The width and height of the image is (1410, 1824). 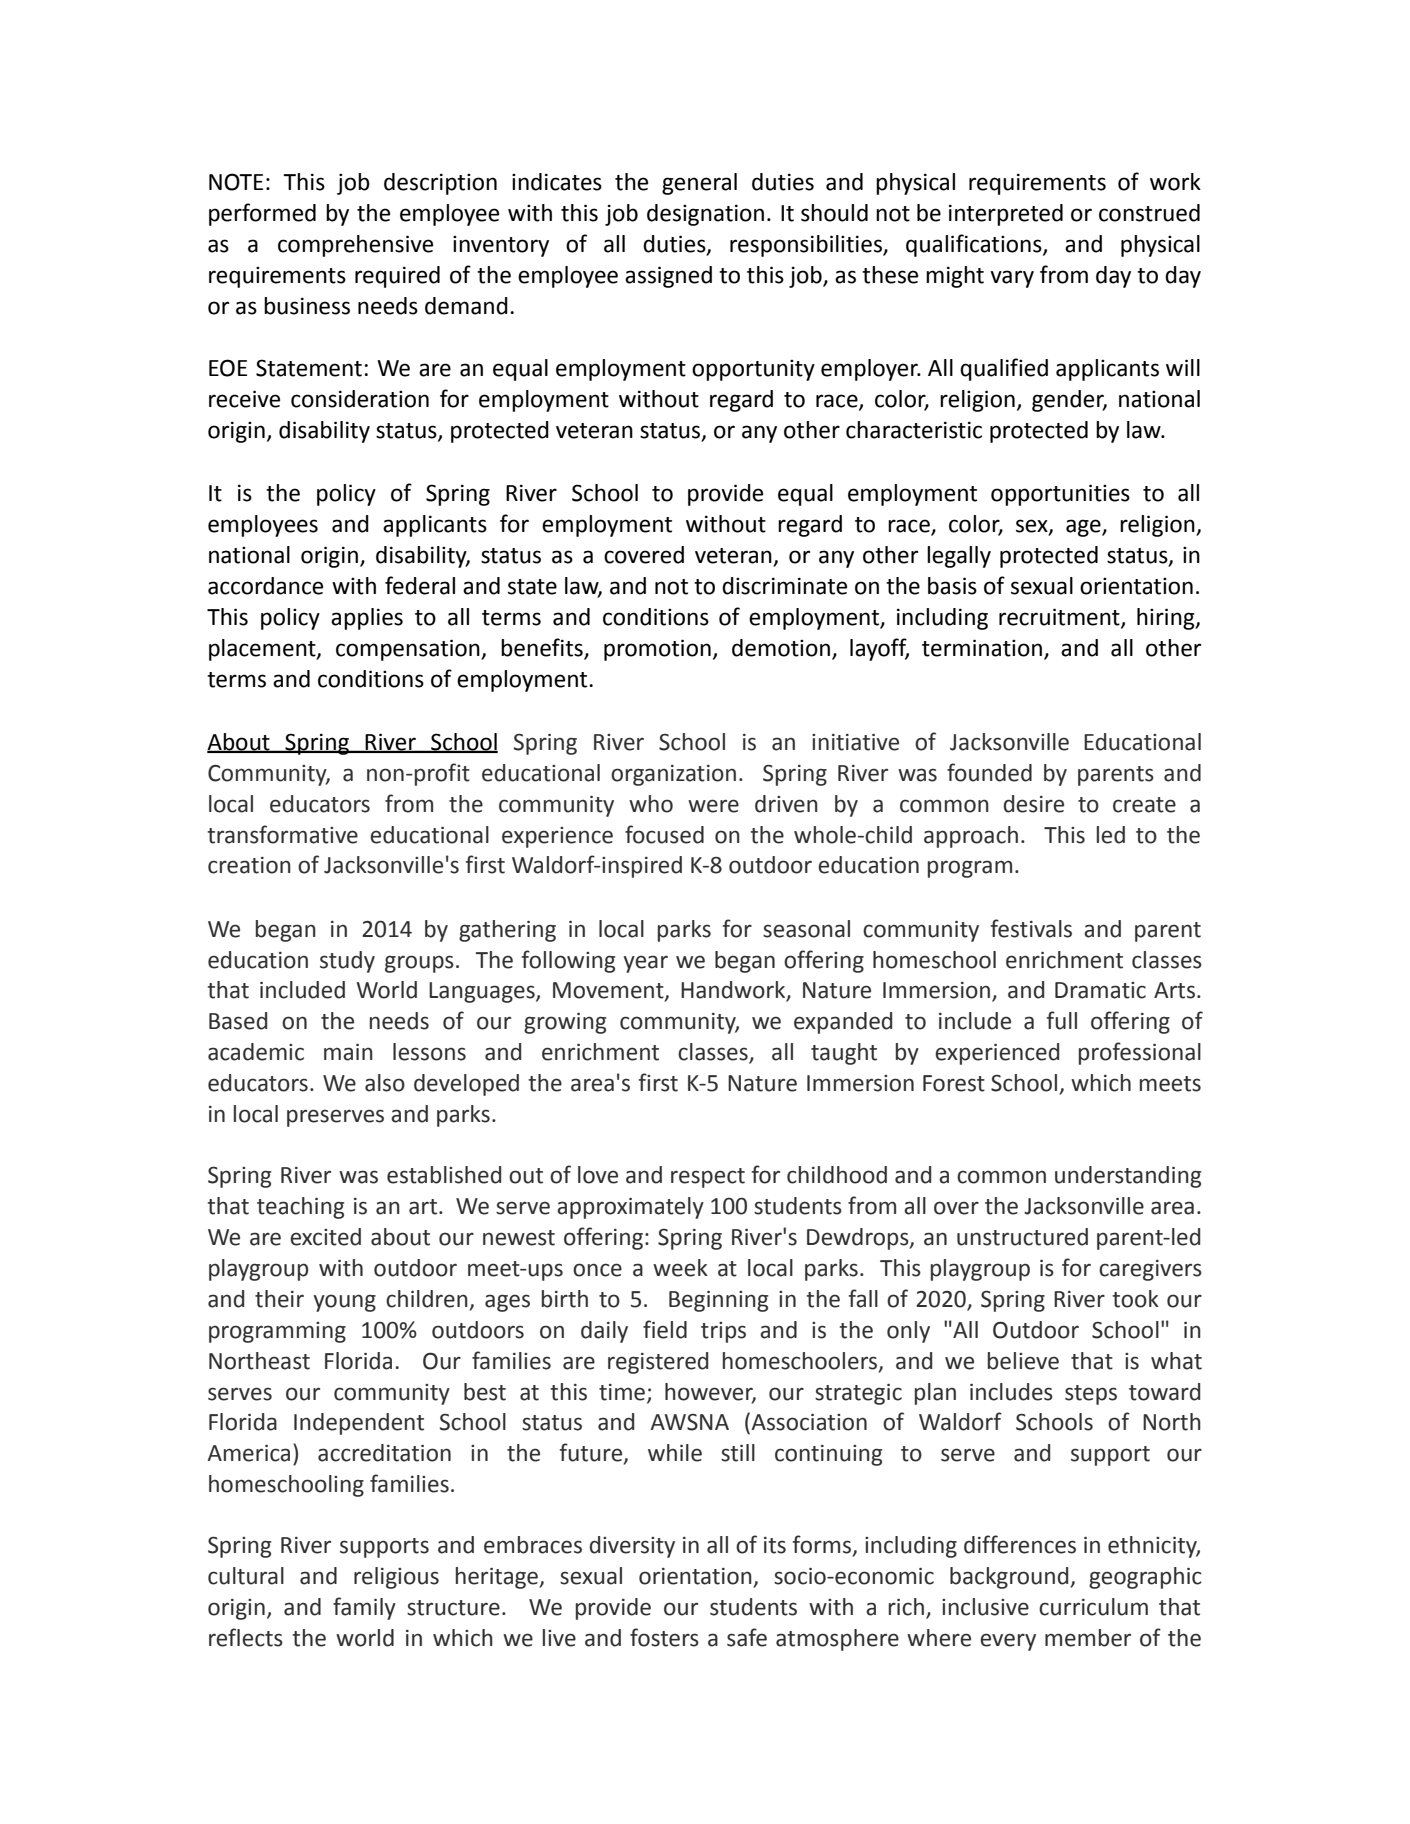 I want to click on family, so click(x=364, y=1608).
